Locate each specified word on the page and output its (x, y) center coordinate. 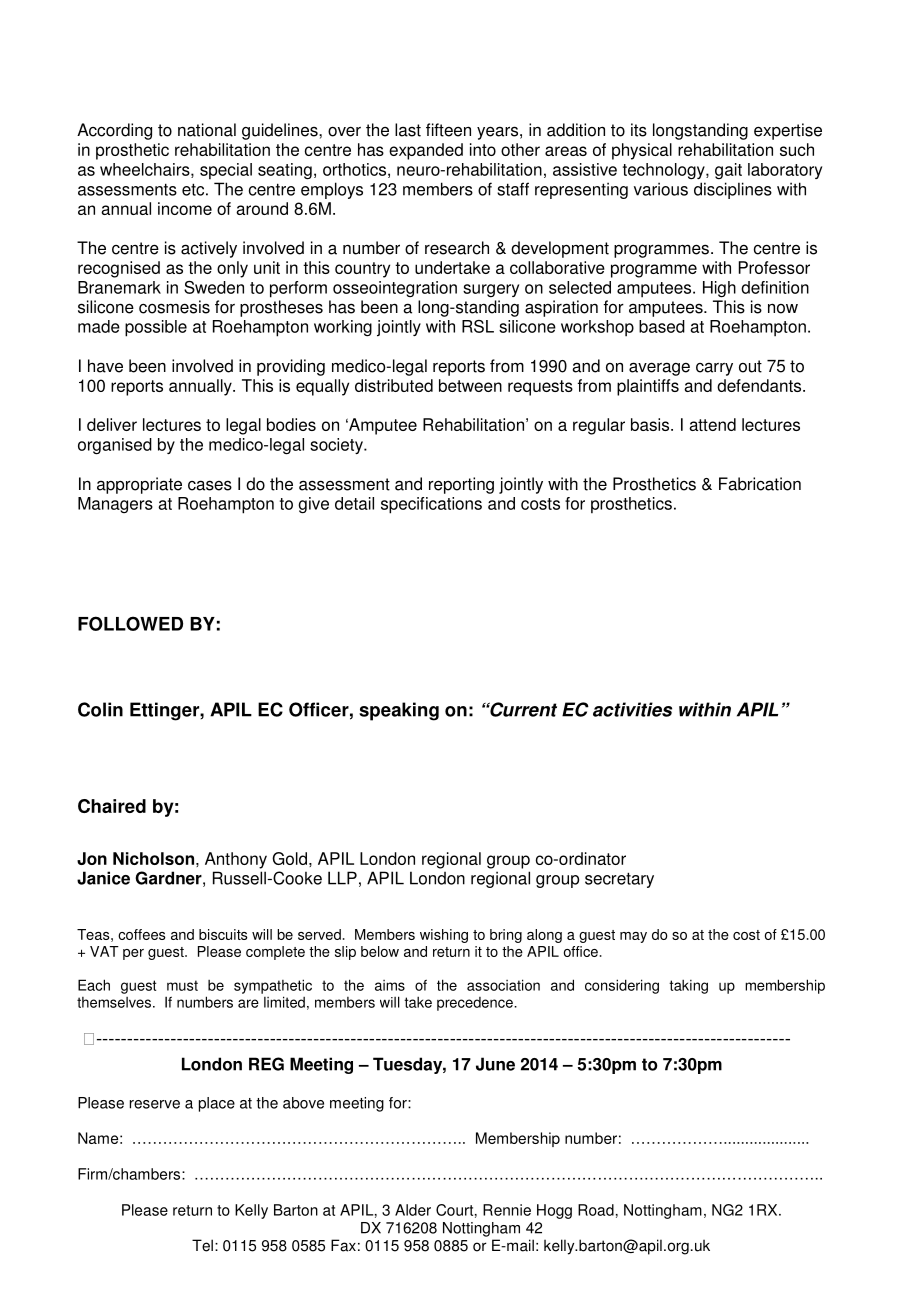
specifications (431, 505)
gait (728, 171)
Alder (413, 1210)
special (226, 171)
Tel (202, 1245)
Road (596, 1210)
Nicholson (153, 858)
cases (210, 485)
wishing (444, 936)
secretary (619, 880)
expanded (426, 151)
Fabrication (760, 484)
